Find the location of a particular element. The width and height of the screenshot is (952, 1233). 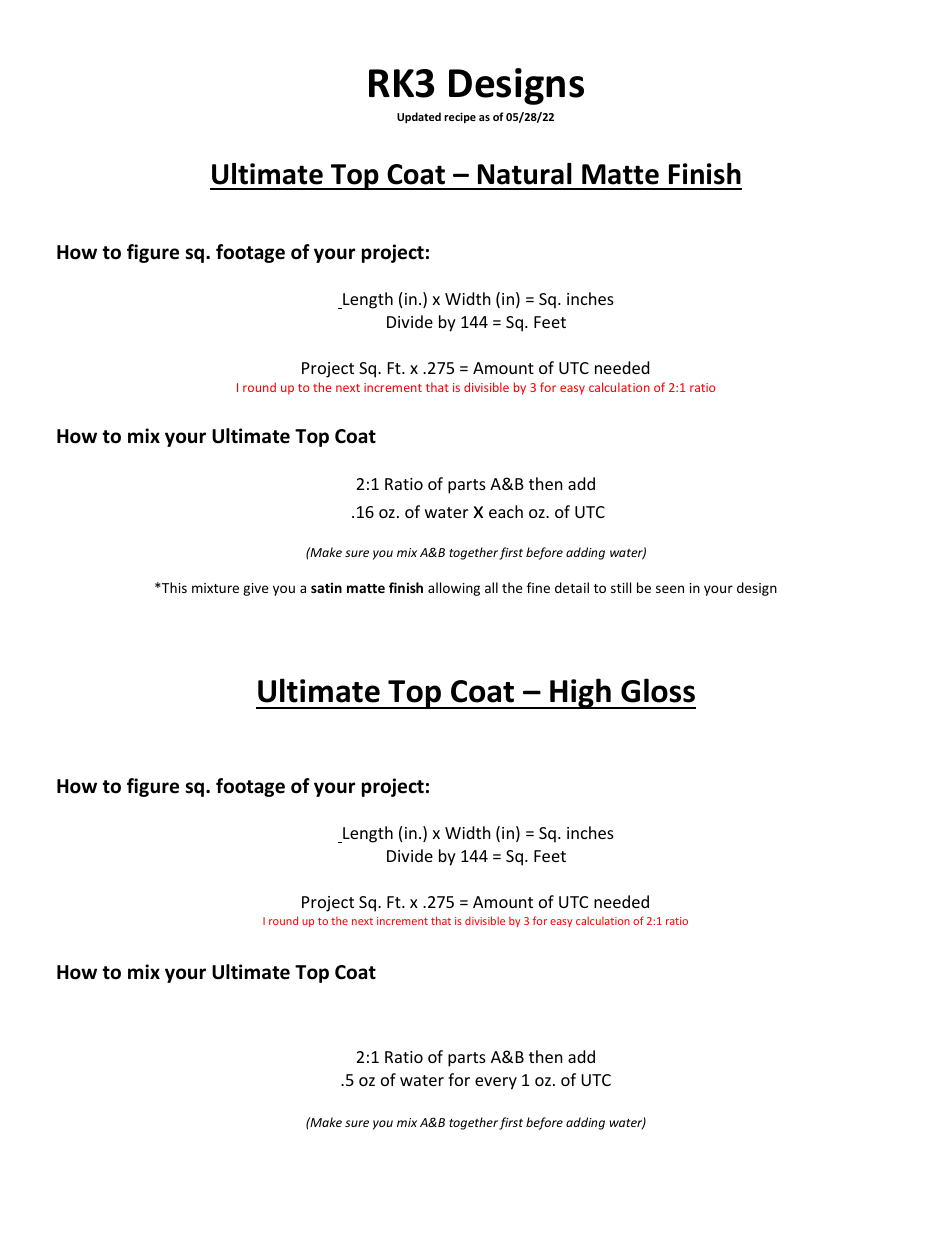

High is located at coordinates (580, 693).
